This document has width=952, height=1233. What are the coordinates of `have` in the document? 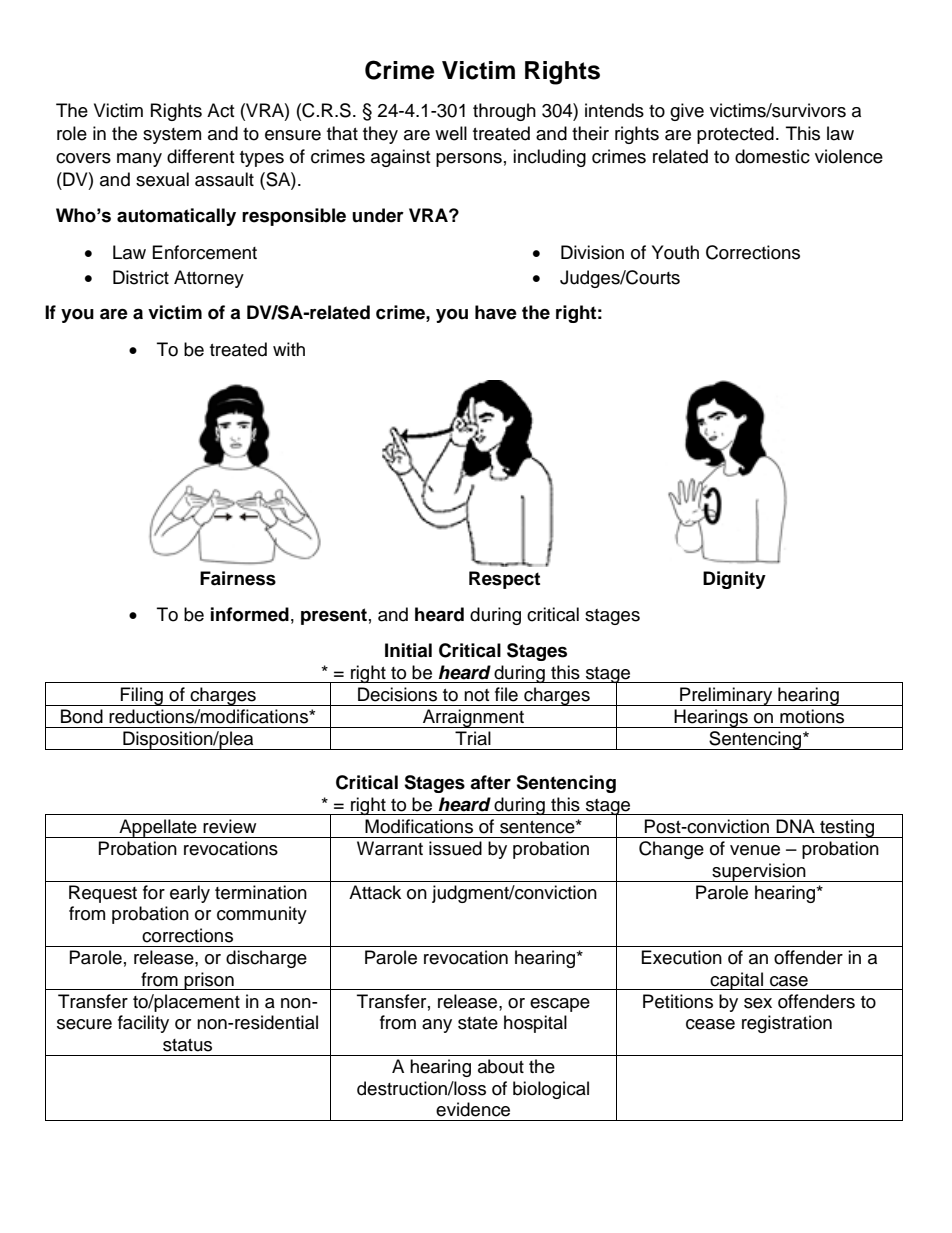 It's located at (496, 312).
